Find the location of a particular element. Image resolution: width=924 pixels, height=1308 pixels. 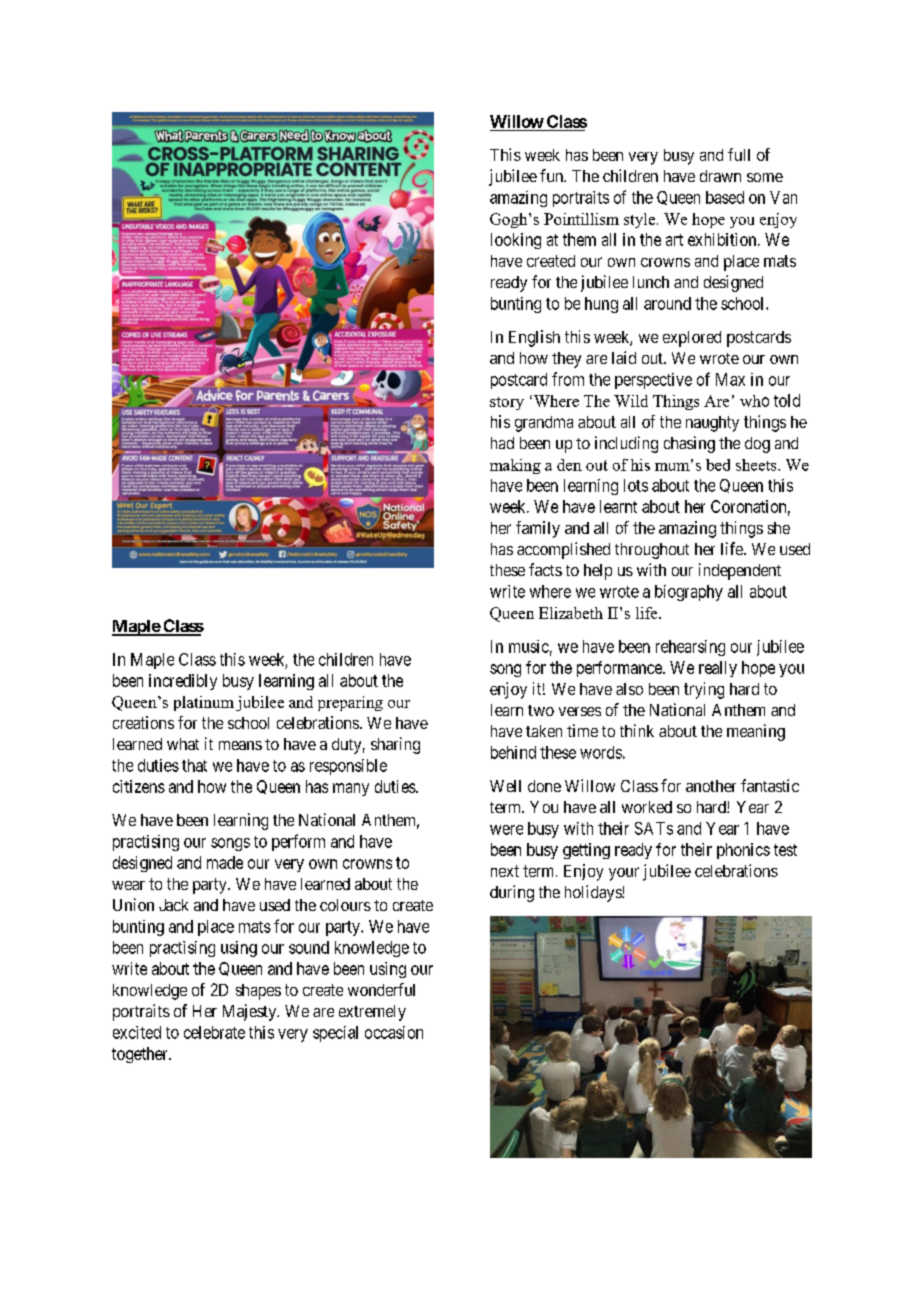

celebrate is located at coordinates (214, 1032).
